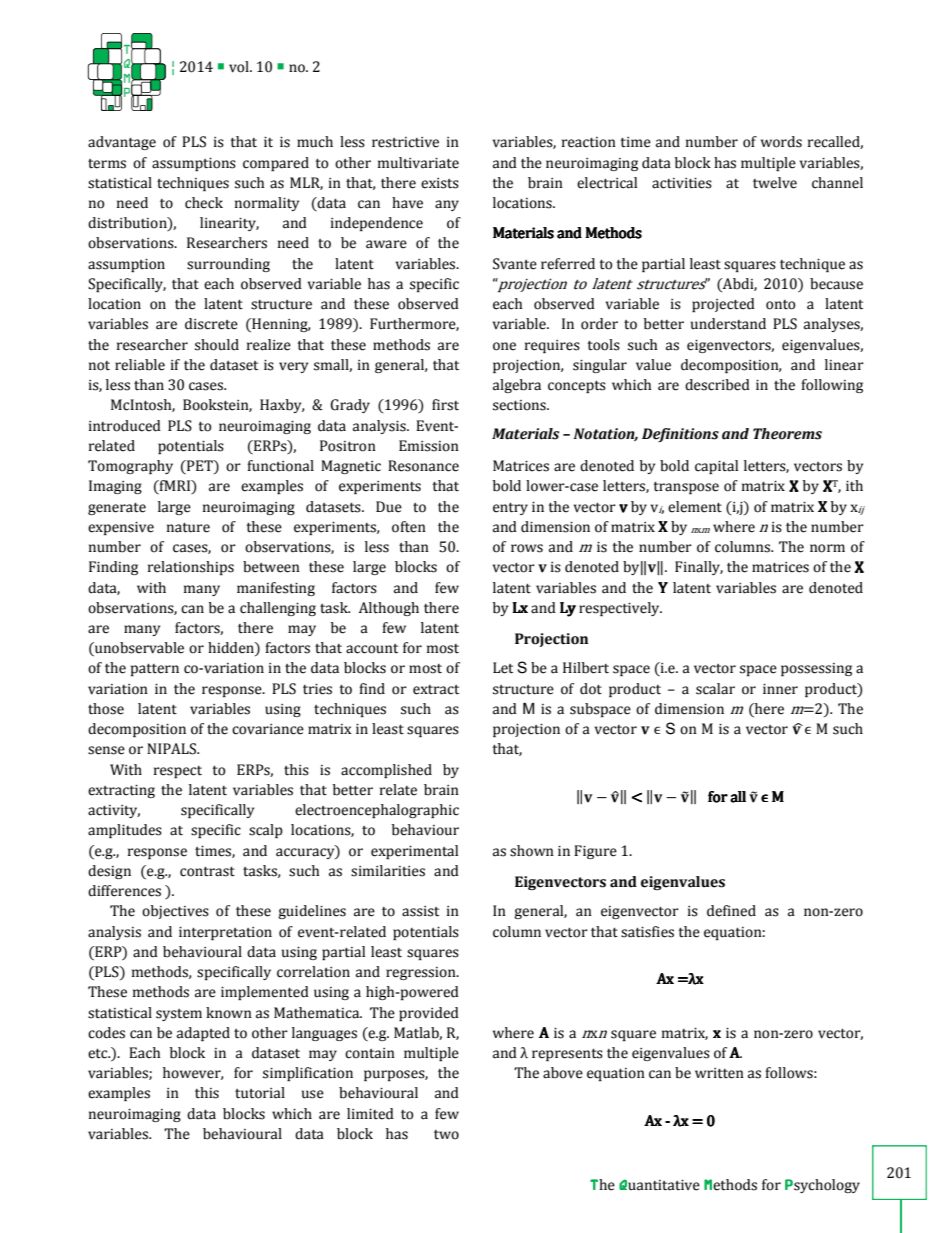 This screenshot has height=1233, width=952. I want to click on possessing, so click(816, 669).
